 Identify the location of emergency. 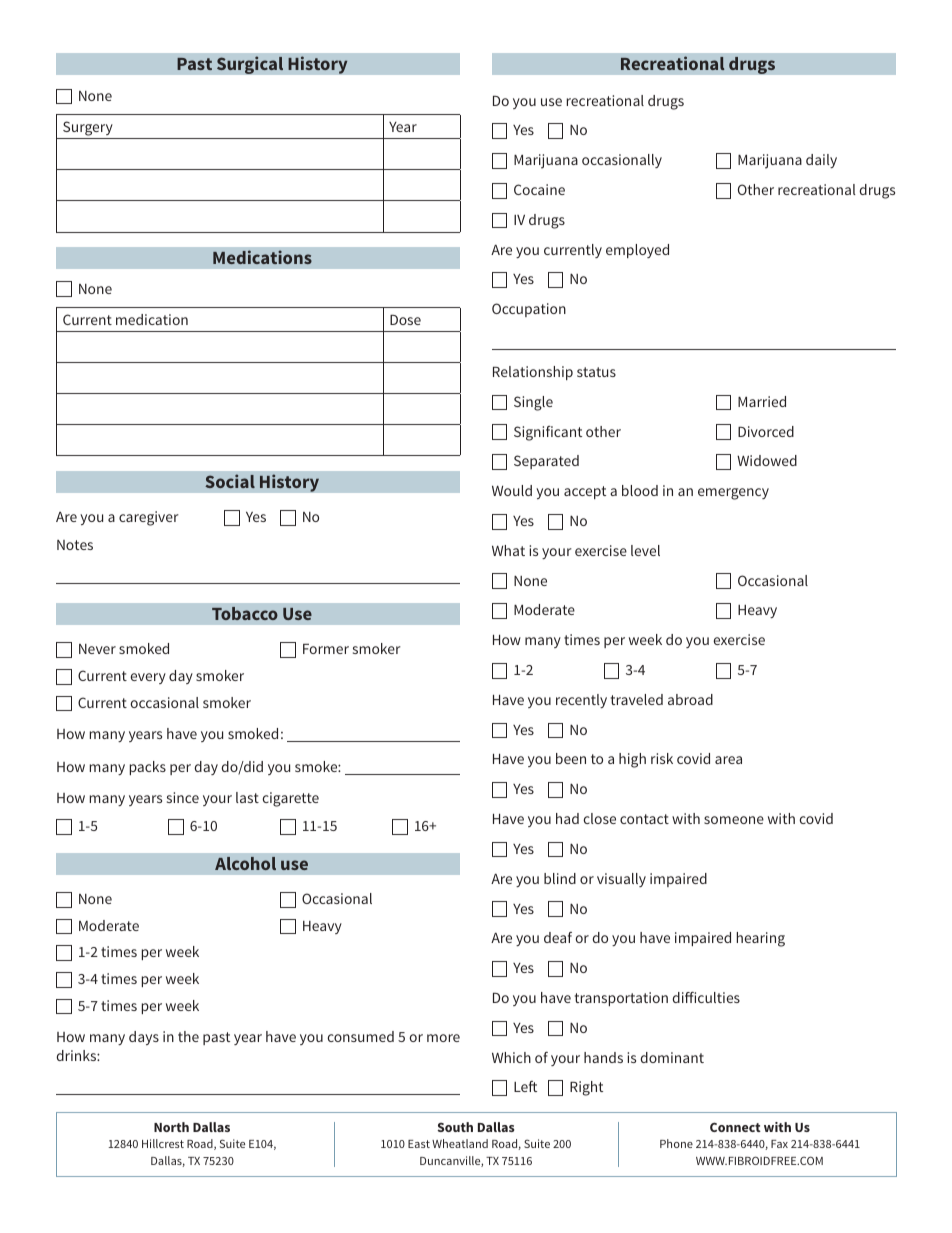
(733, 494).
